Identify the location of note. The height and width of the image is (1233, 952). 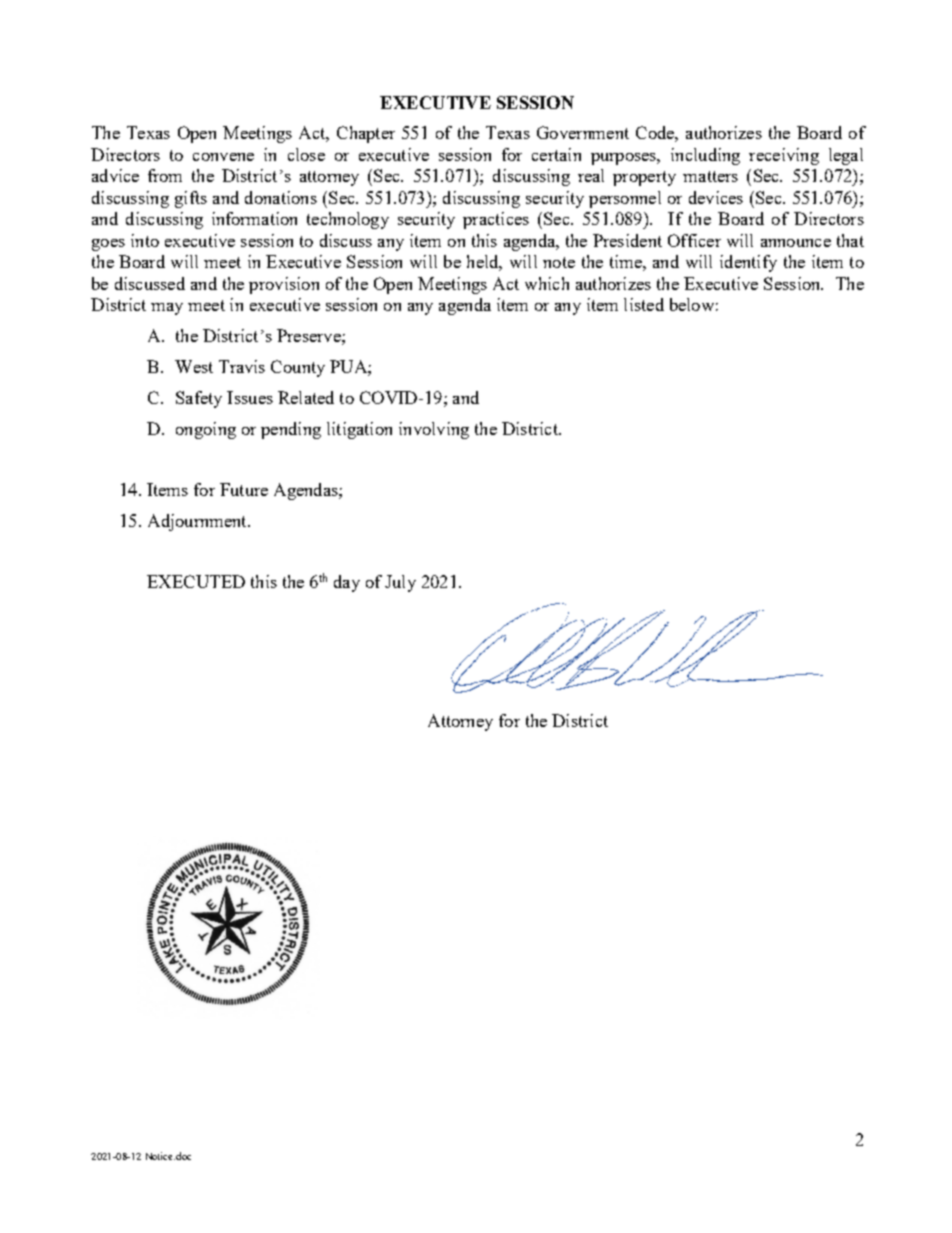
(559, 262).
